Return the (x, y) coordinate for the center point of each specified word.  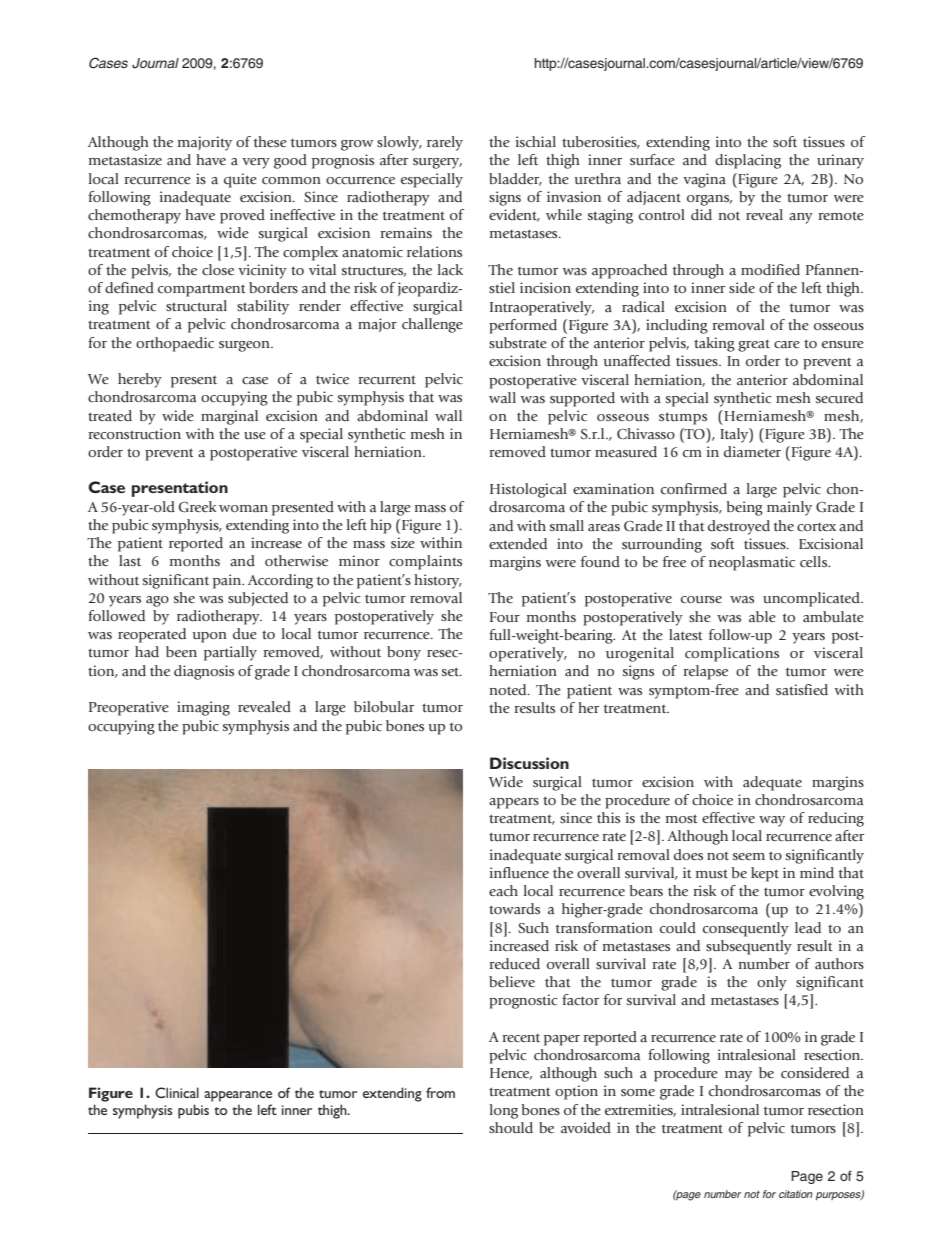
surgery (437, 163)
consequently (746, 929)
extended (518, 543)
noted (509, 689)
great (754, 345)
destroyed (739, 527)
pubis (193, 1111)
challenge (432, 325)
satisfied (802, 689)
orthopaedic (175, 344)
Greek (197, 506)
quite (240, 180)
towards (514, 908)
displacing (748, 161)
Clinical (177, 1092)
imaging (203, 708)
